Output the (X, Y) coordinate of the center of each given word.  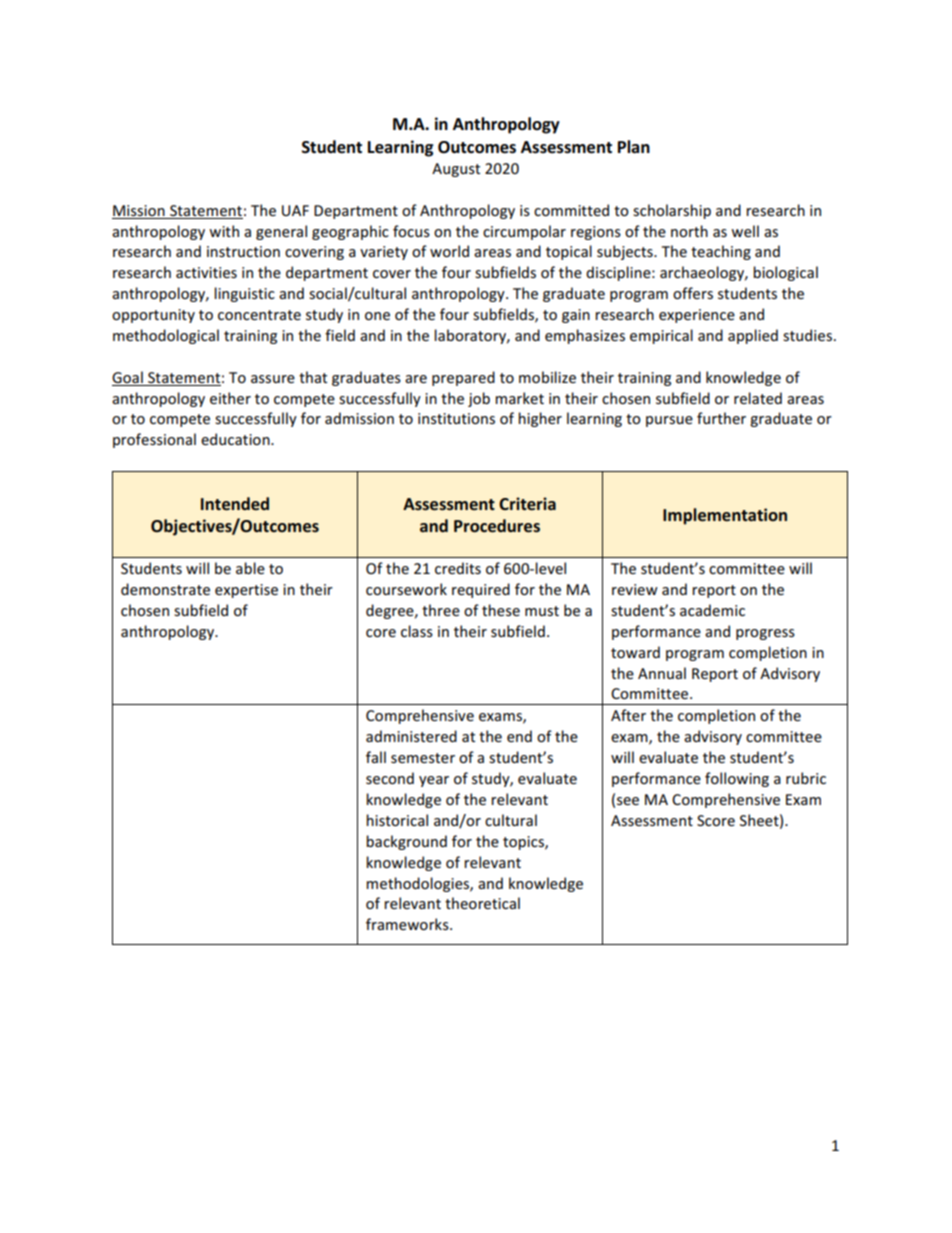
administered (411, 736)
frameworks (408, 924)
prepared (463, 378)
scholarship (672, 211)
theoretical (482, 903)
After (628, 715)
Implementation (725, 516)
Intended (235, 504)
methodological (166, 336)
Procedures (497, 526)
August (456, 170)
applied (753, 336)
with (224, 231)
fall (376, 757)
